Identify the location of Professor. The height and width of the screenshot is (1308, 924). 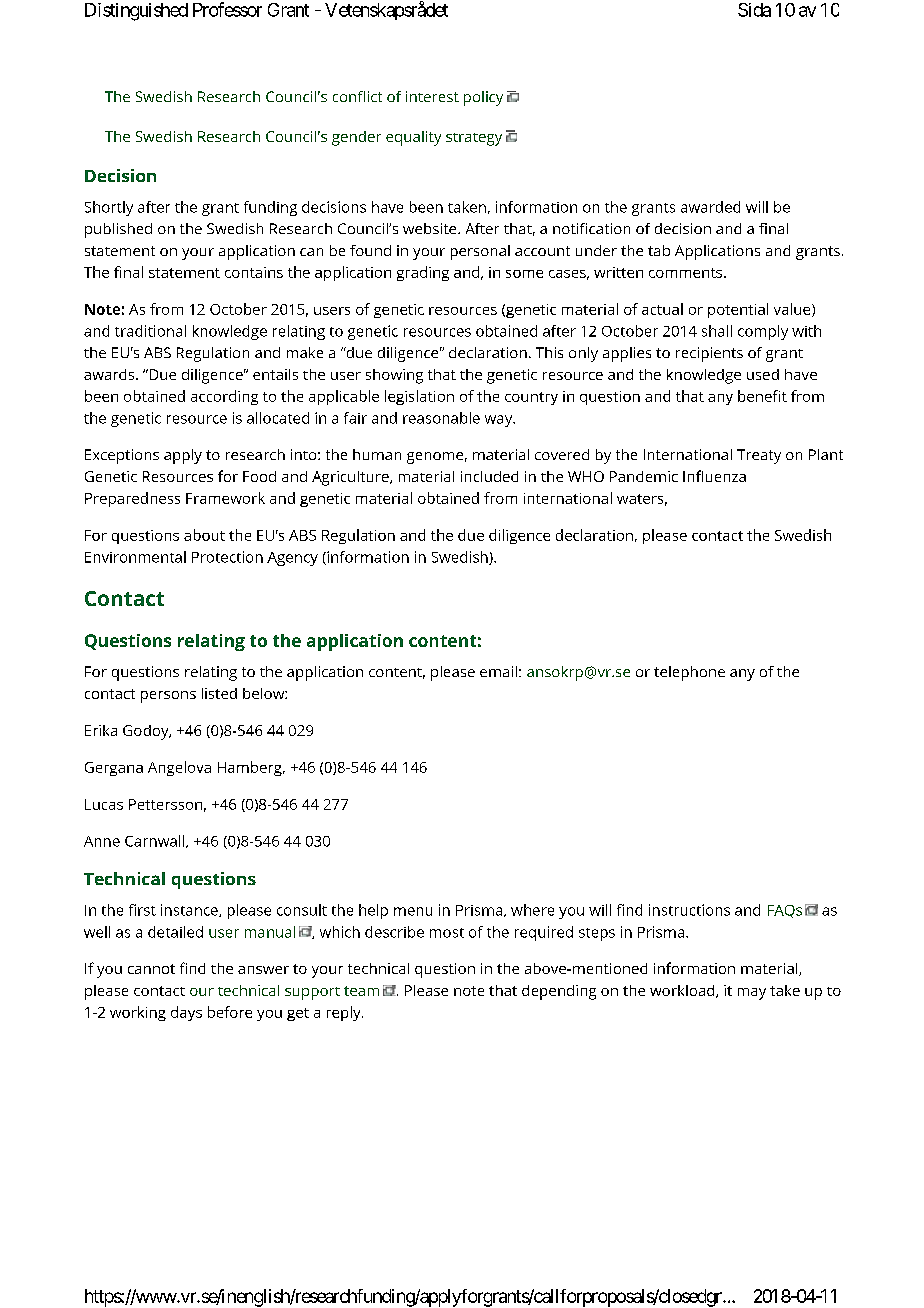
(227, 9).
